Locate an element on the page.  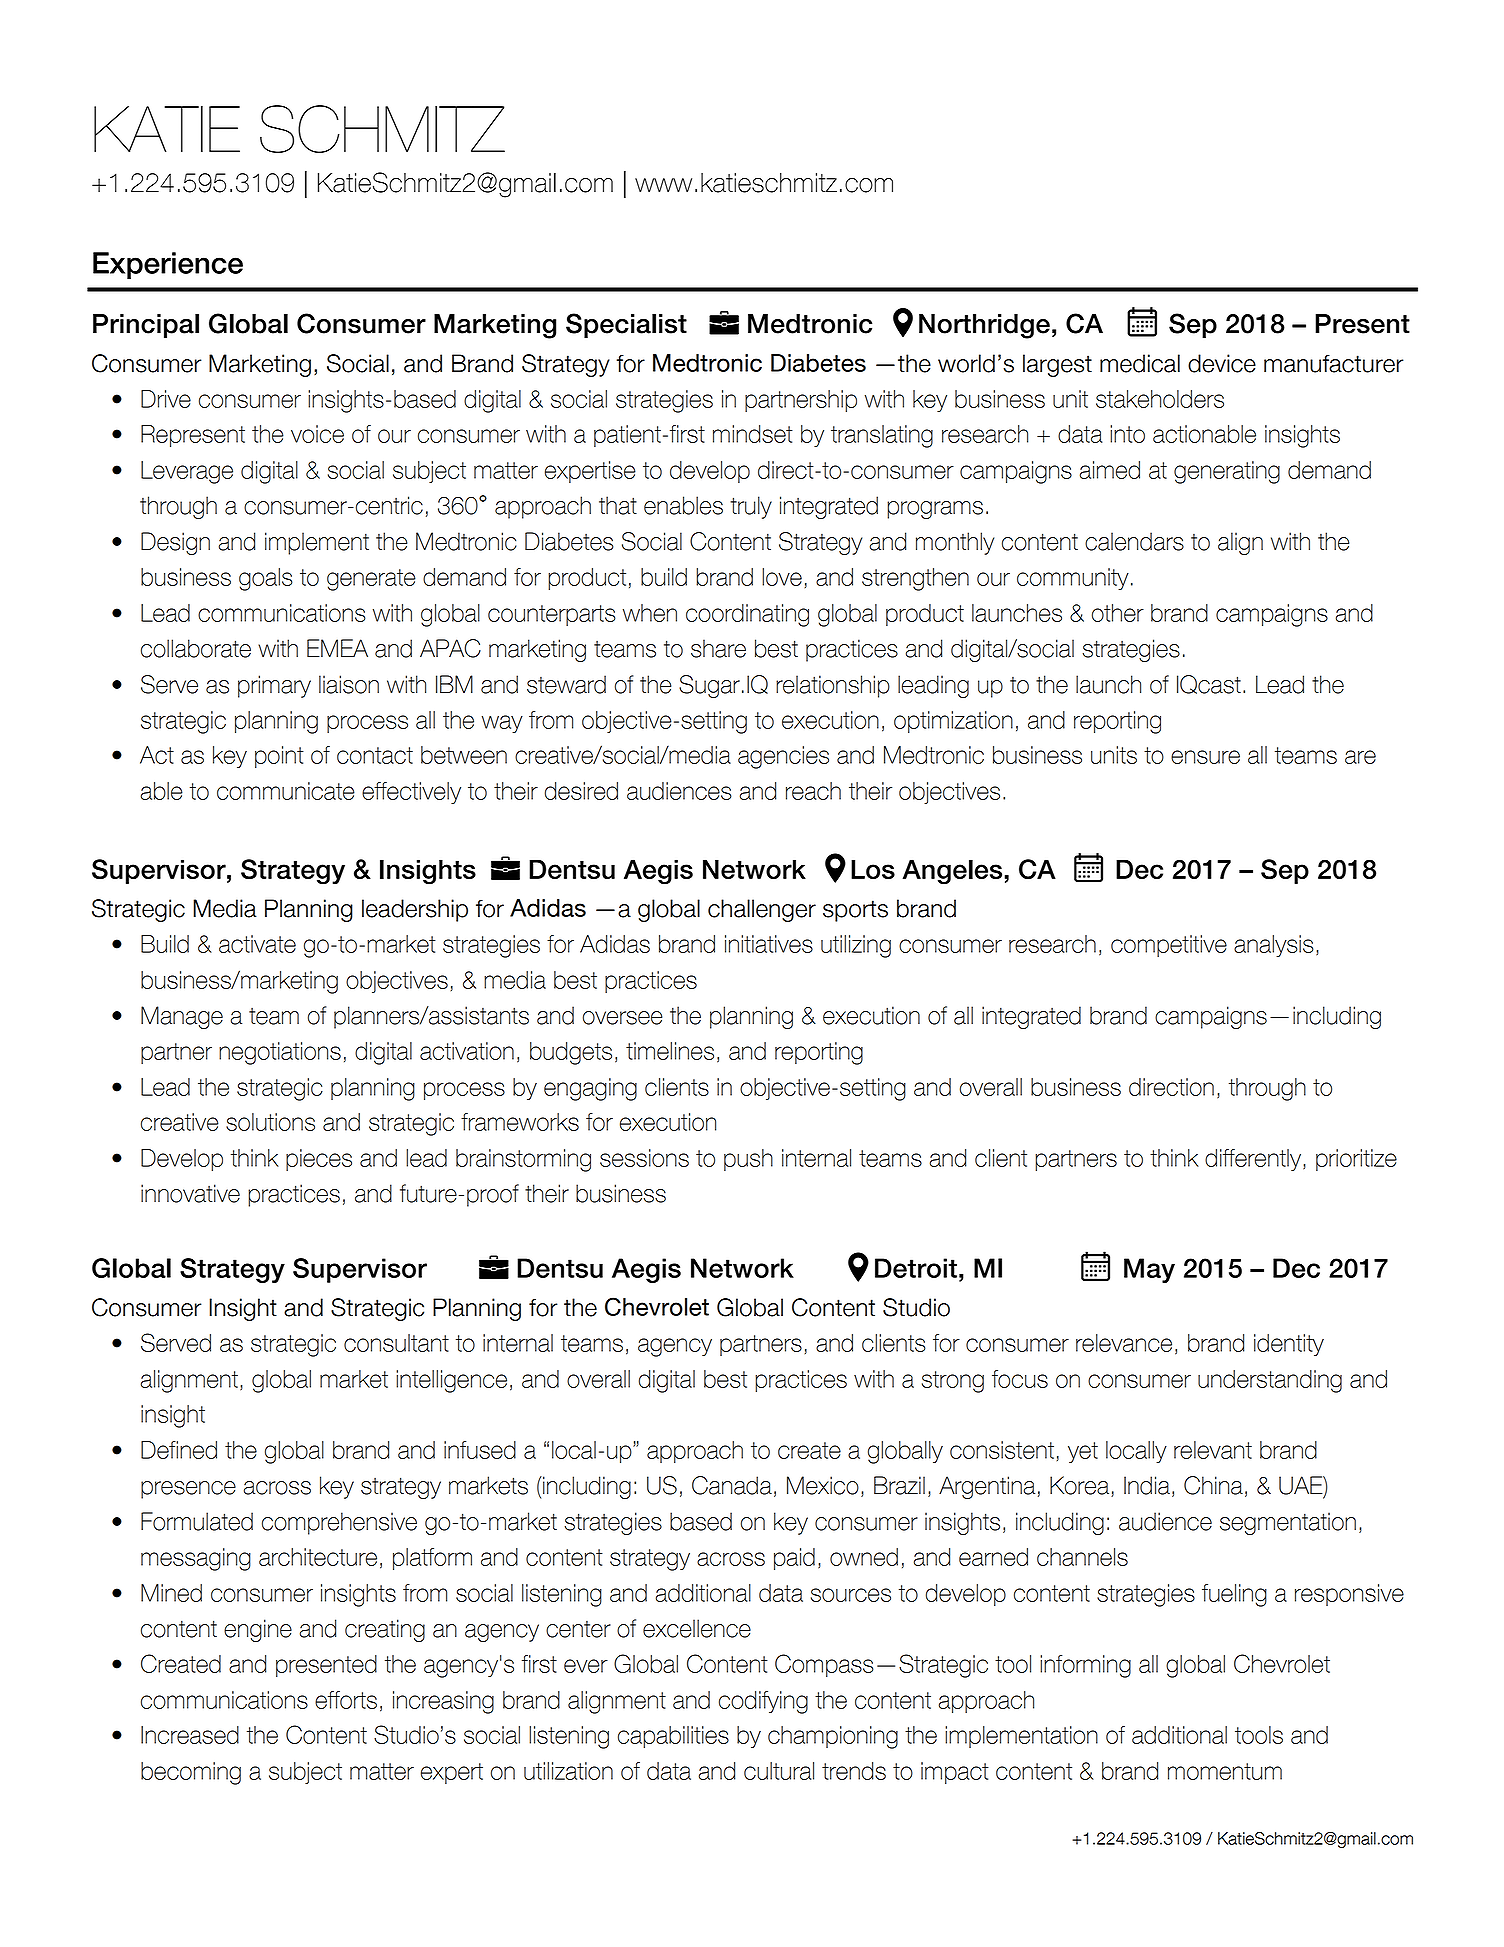
Experience is located at coordinates (168, 265).
